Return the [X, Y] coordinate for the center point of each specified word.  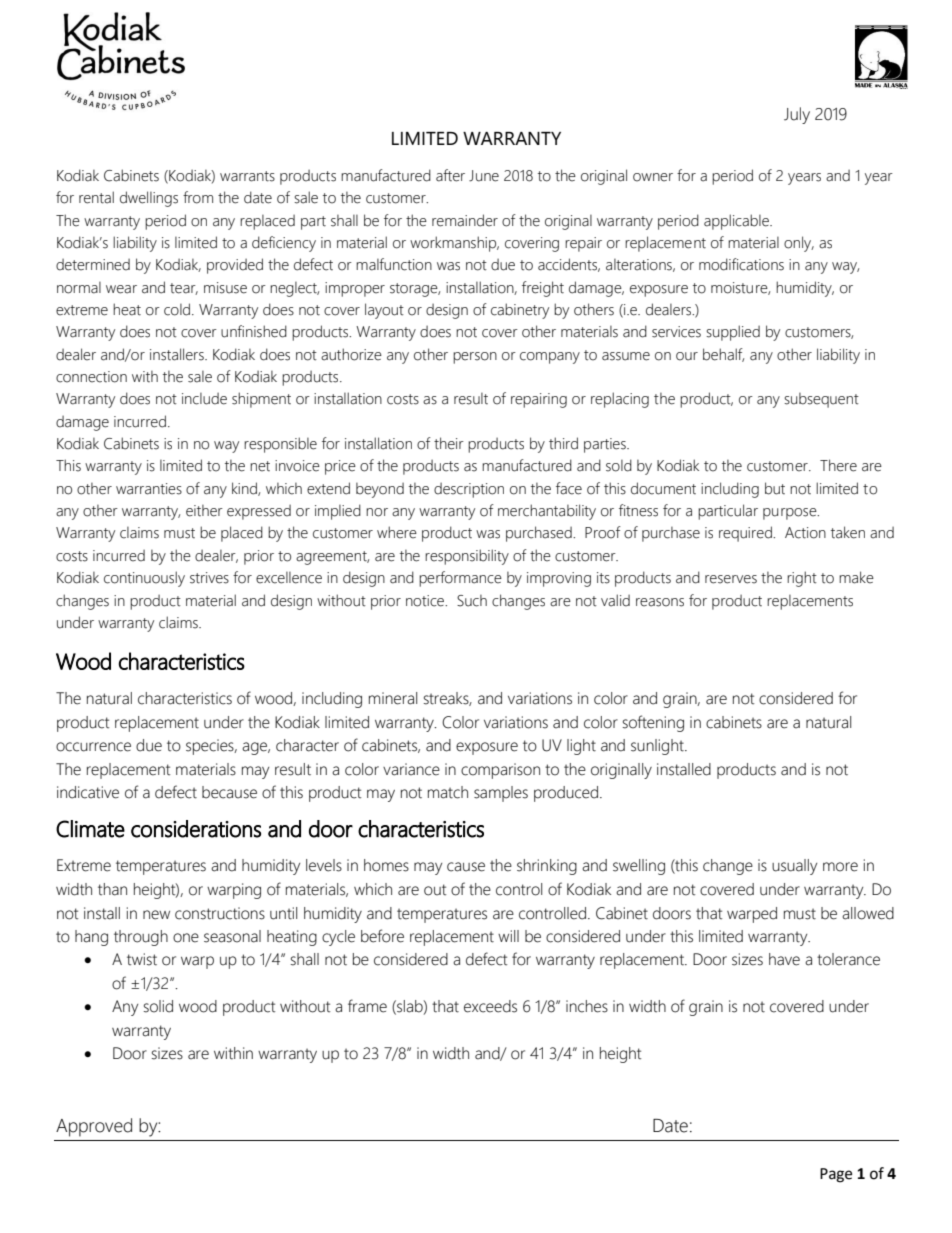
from [198, 197]
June [484, 176]
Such [472, 601]
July [797, 115]
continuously [144, 579]
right [802, 579]
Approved [94, 1127]
